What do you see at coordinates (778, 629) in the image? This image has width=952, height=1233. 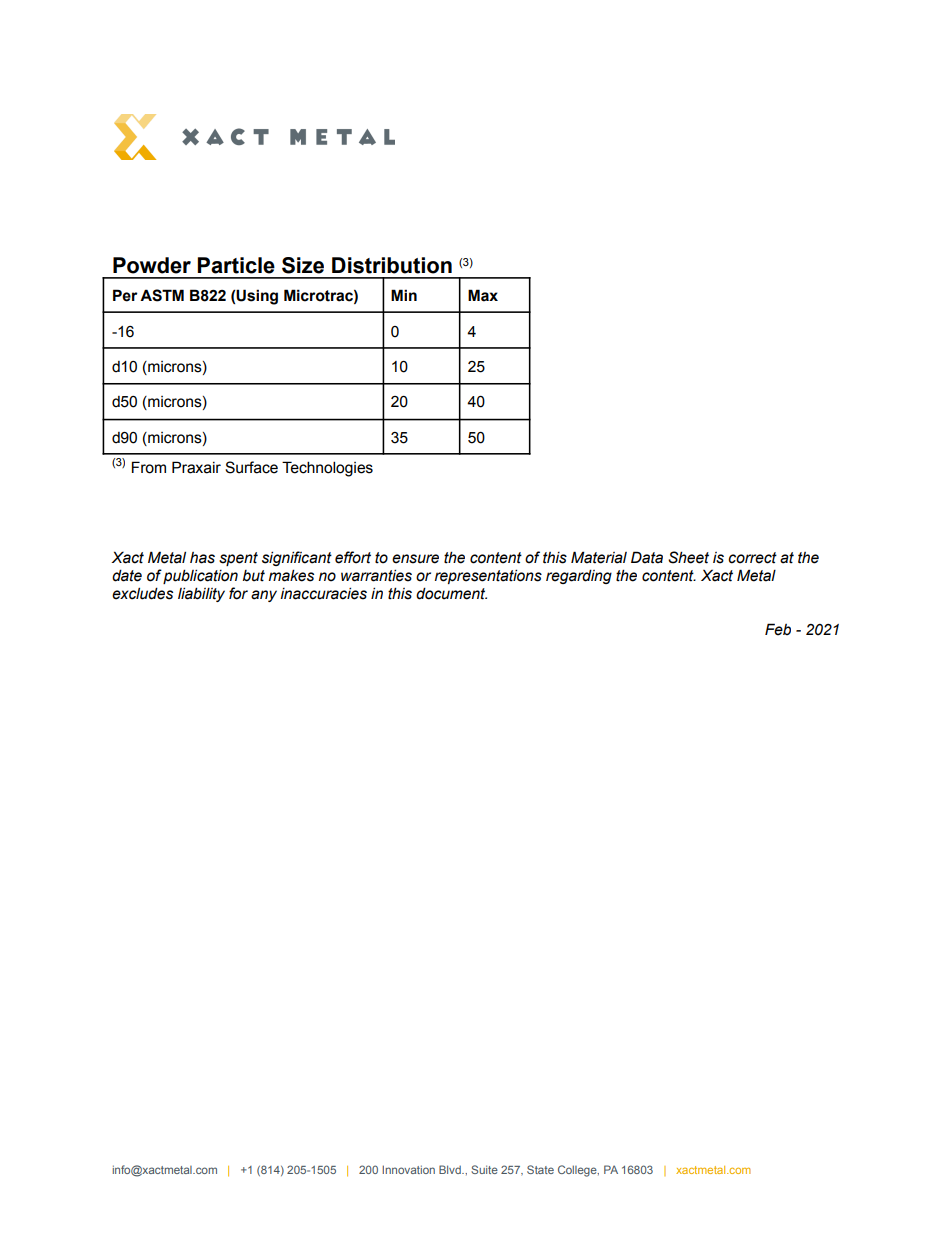 I see `Feb` at bounding box center [778, 629].
